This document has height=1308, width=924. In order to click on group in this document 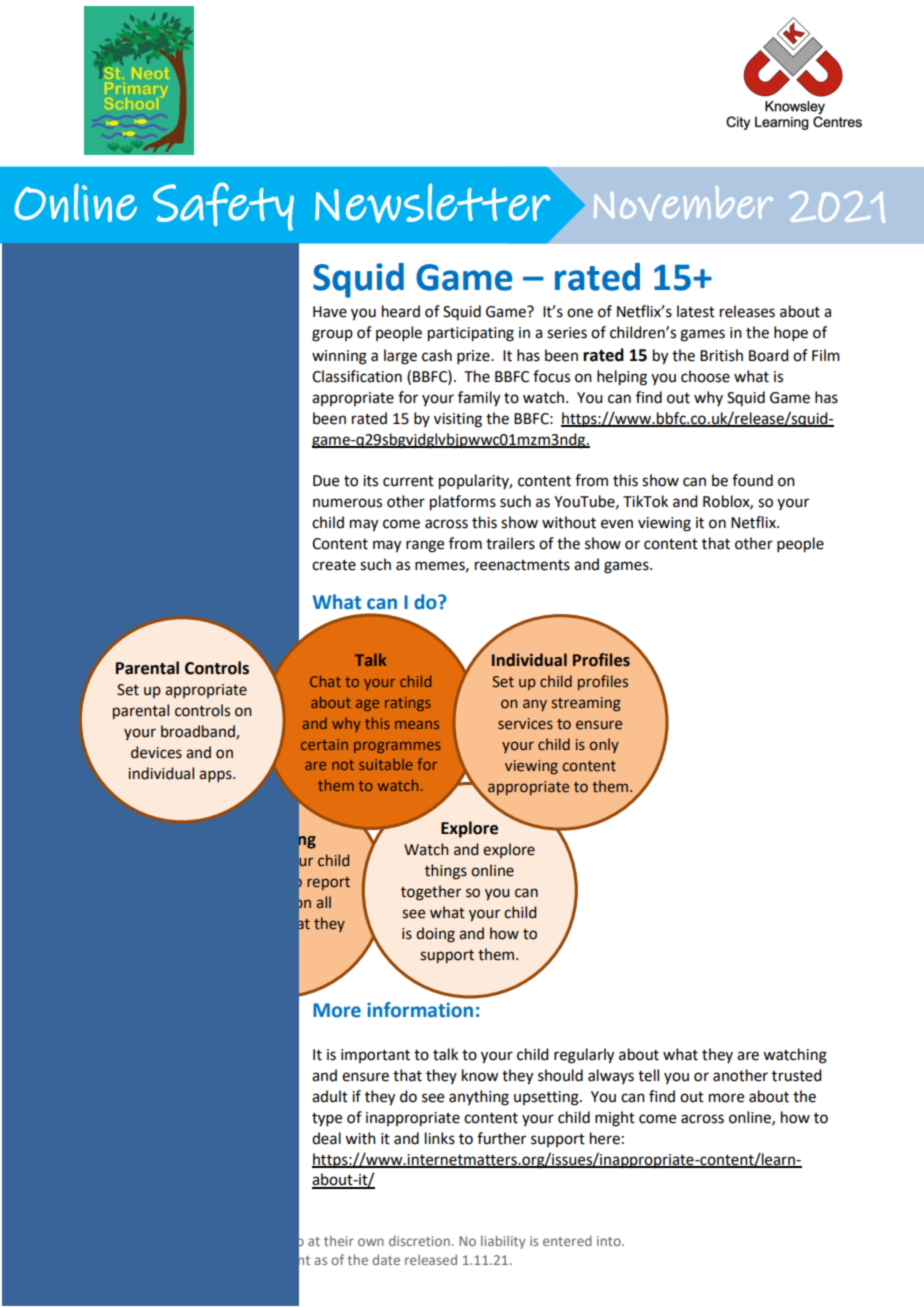, I will do `click(332, 335)`.
